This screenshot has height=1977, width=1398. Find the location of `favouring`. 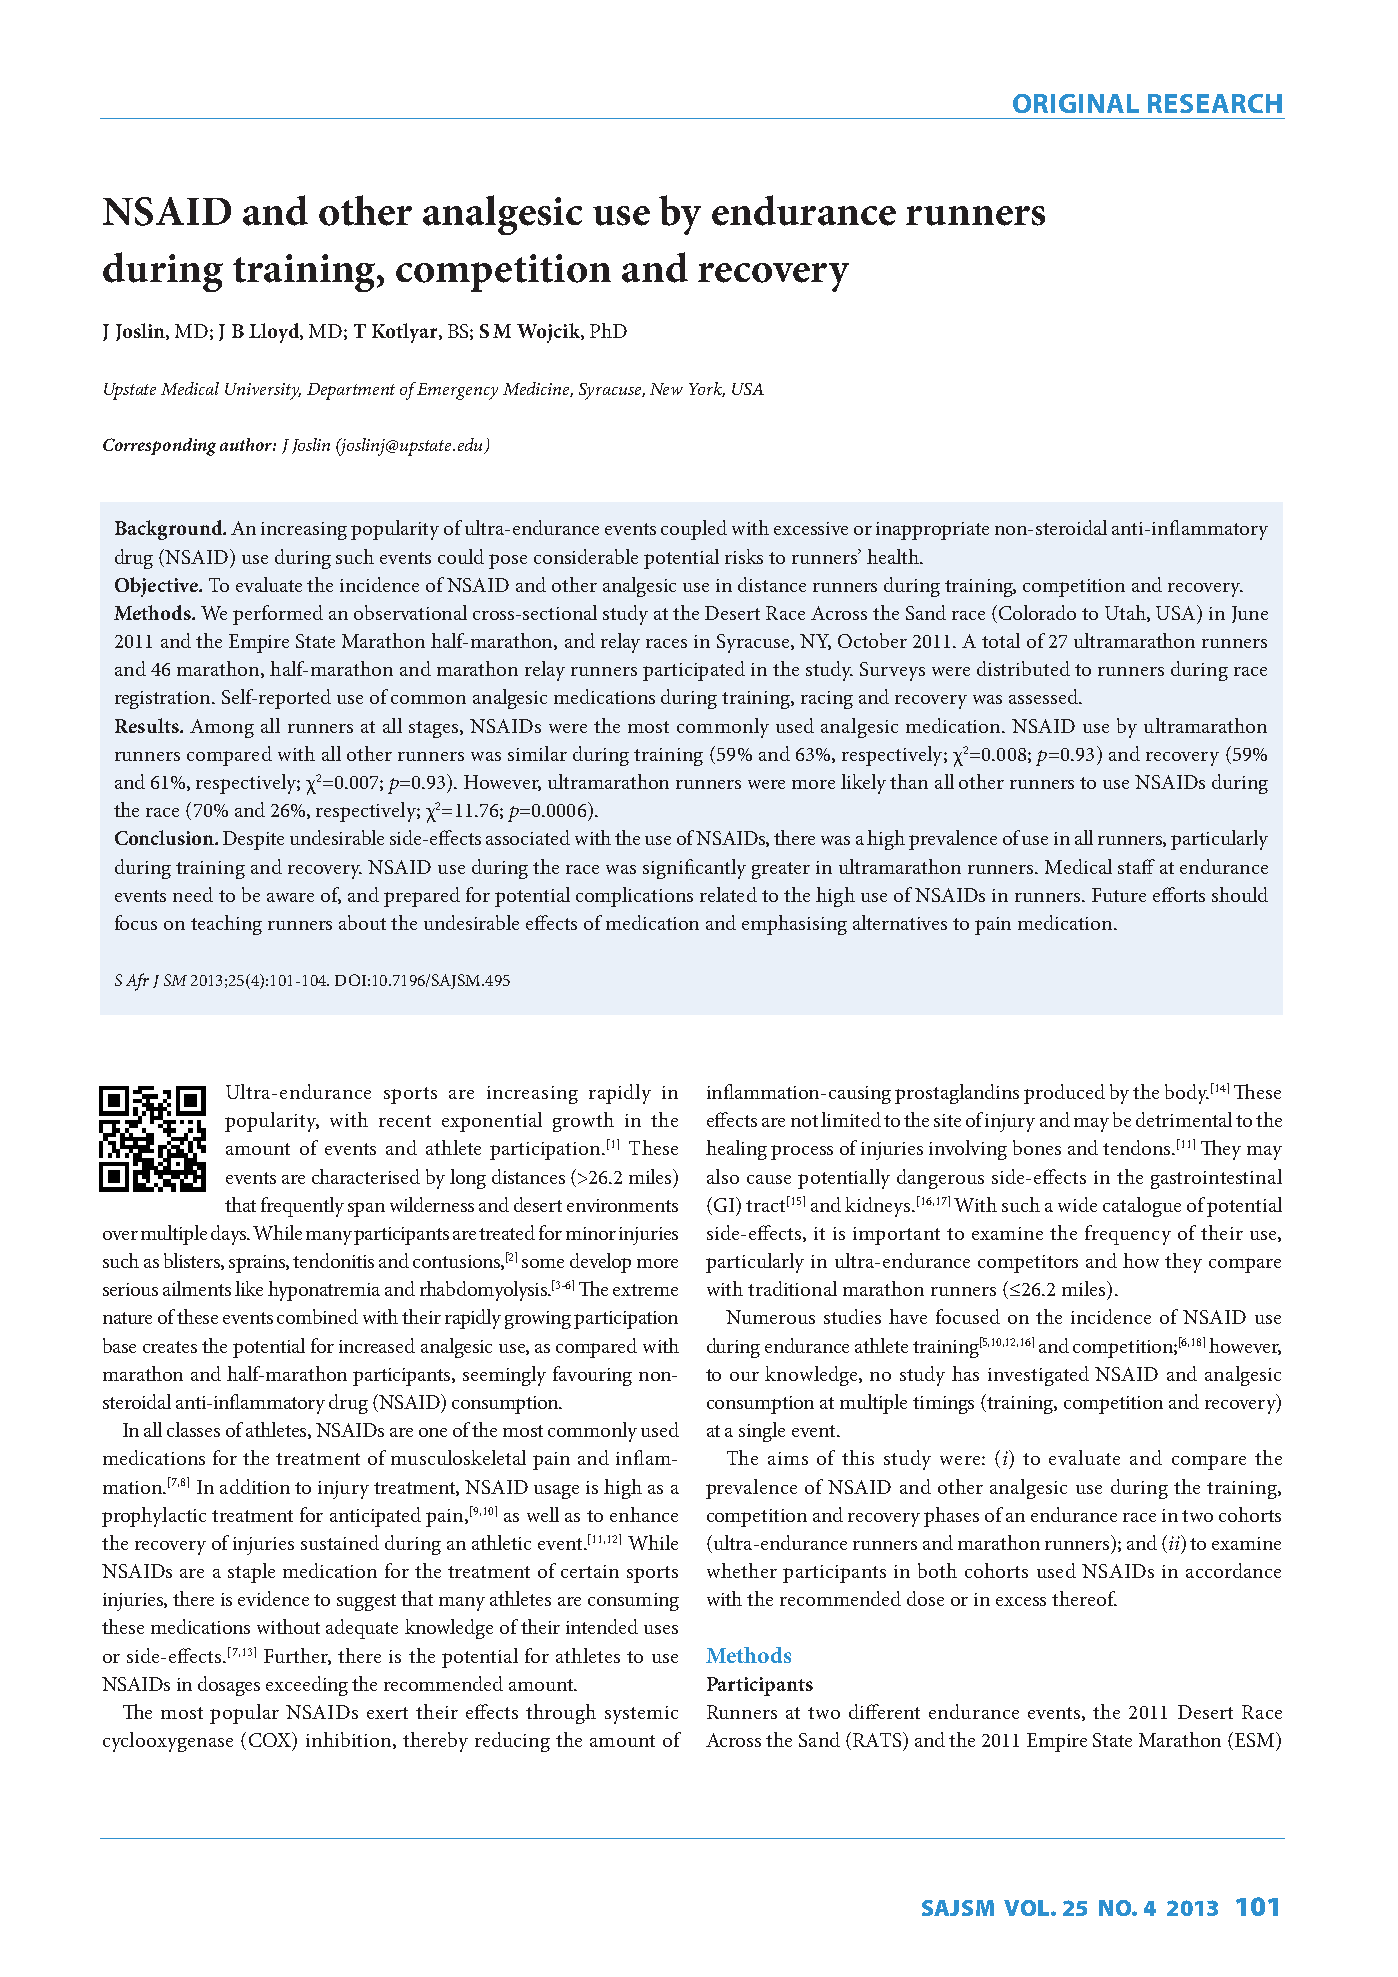

favouring is located at coordinates (592, 1376).
